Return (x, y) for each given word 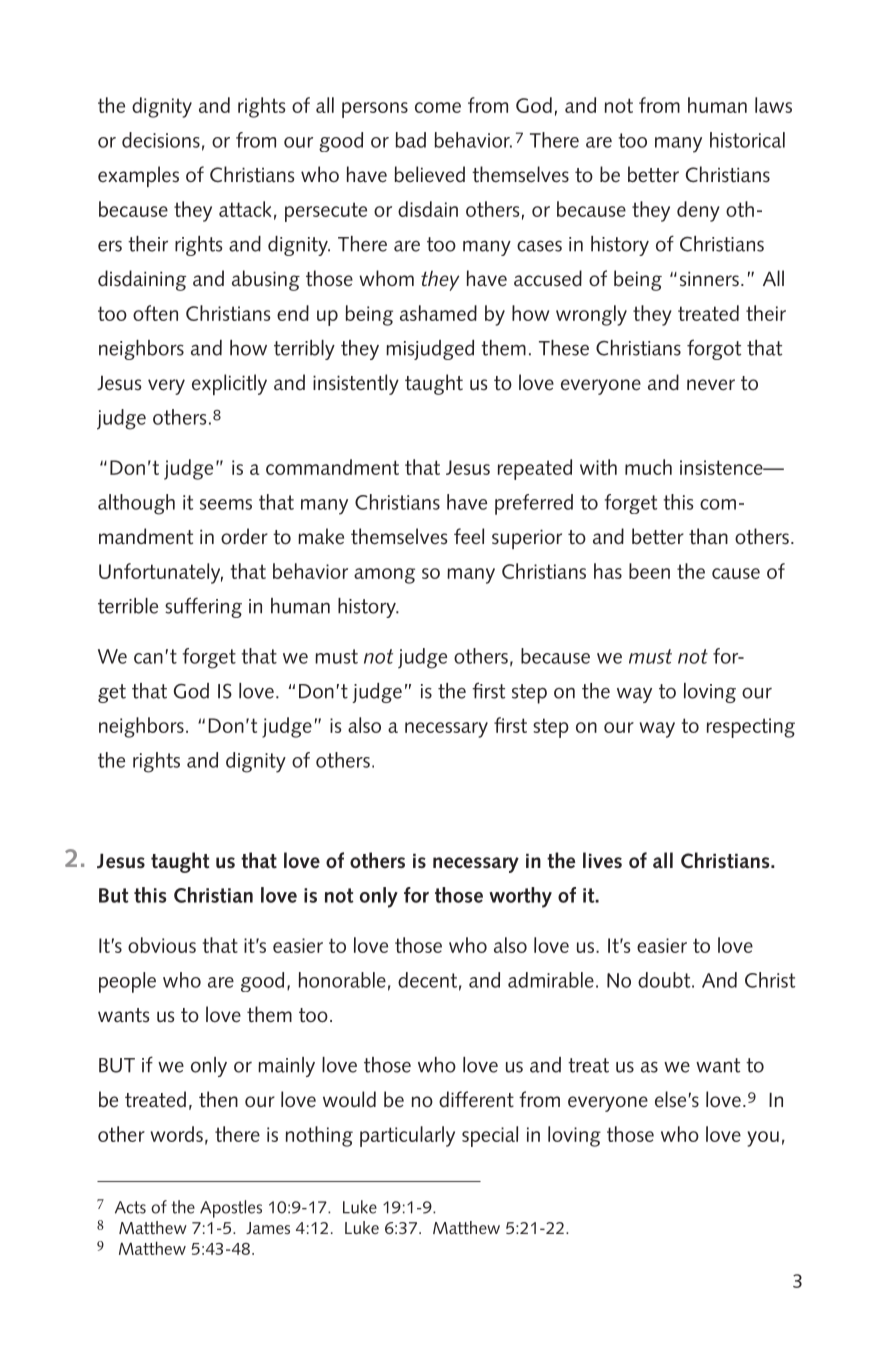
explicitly (229, 384)
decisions (161, 140)
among (384, 576)
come (438, 107)
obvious (162, 945)
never (711, 385)
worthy (520, 897)
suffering (203, 607)
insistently (356, 384)
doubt (665, 980)
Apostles (231, 1209)
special (490, 1136)
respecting (751, 728)
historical (747, 140)
